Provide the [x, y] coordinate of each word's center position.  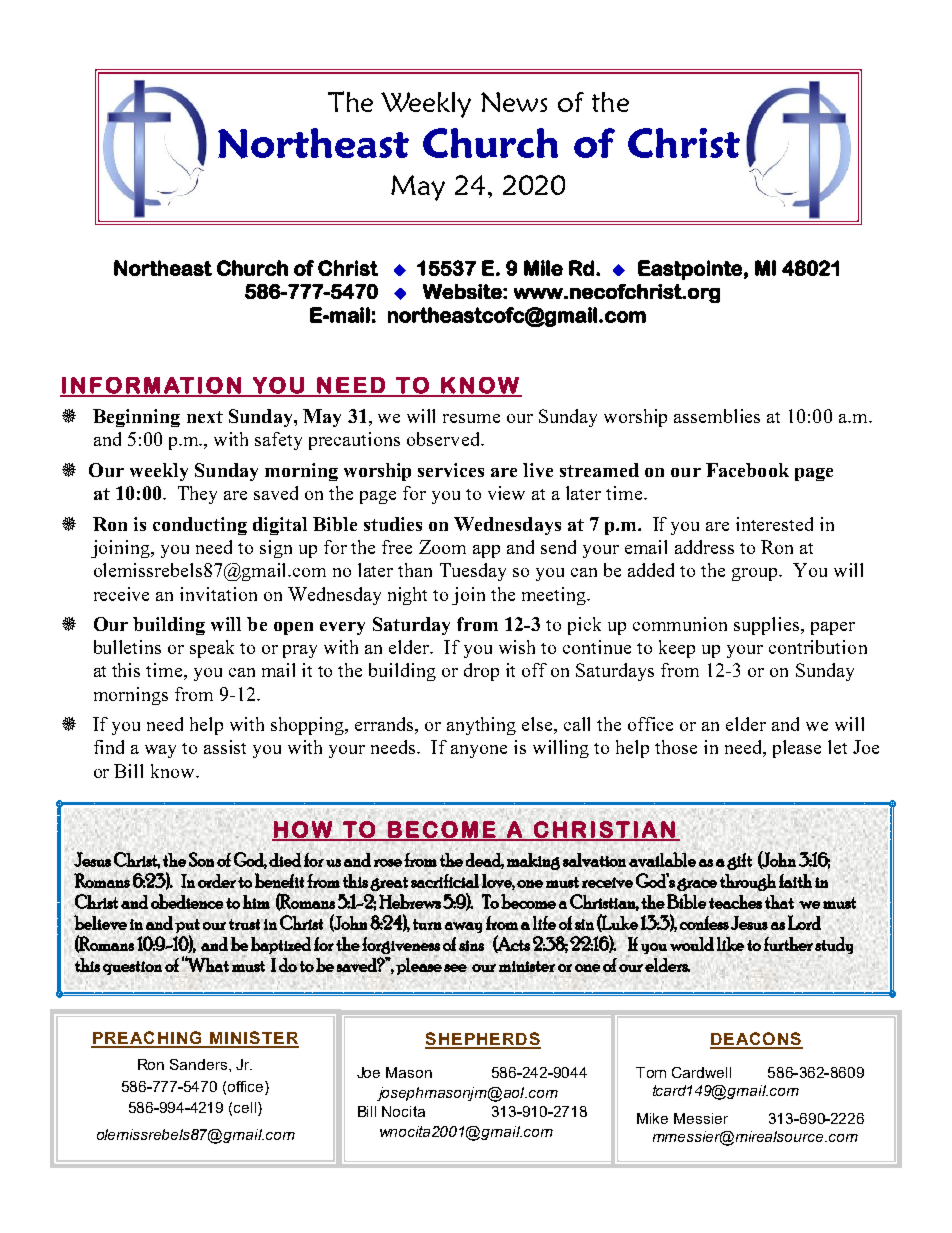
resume [471, 418]
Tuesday [473, 572]
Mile [543, 268]
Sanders [198, 1064]
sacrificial [445, 881]
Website [463, 291]
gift [739, 861]
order [218, 880]
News [514, 102]
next [205, 417]
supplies [768, 626]
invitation [218, 594]
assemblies [717, 416]
